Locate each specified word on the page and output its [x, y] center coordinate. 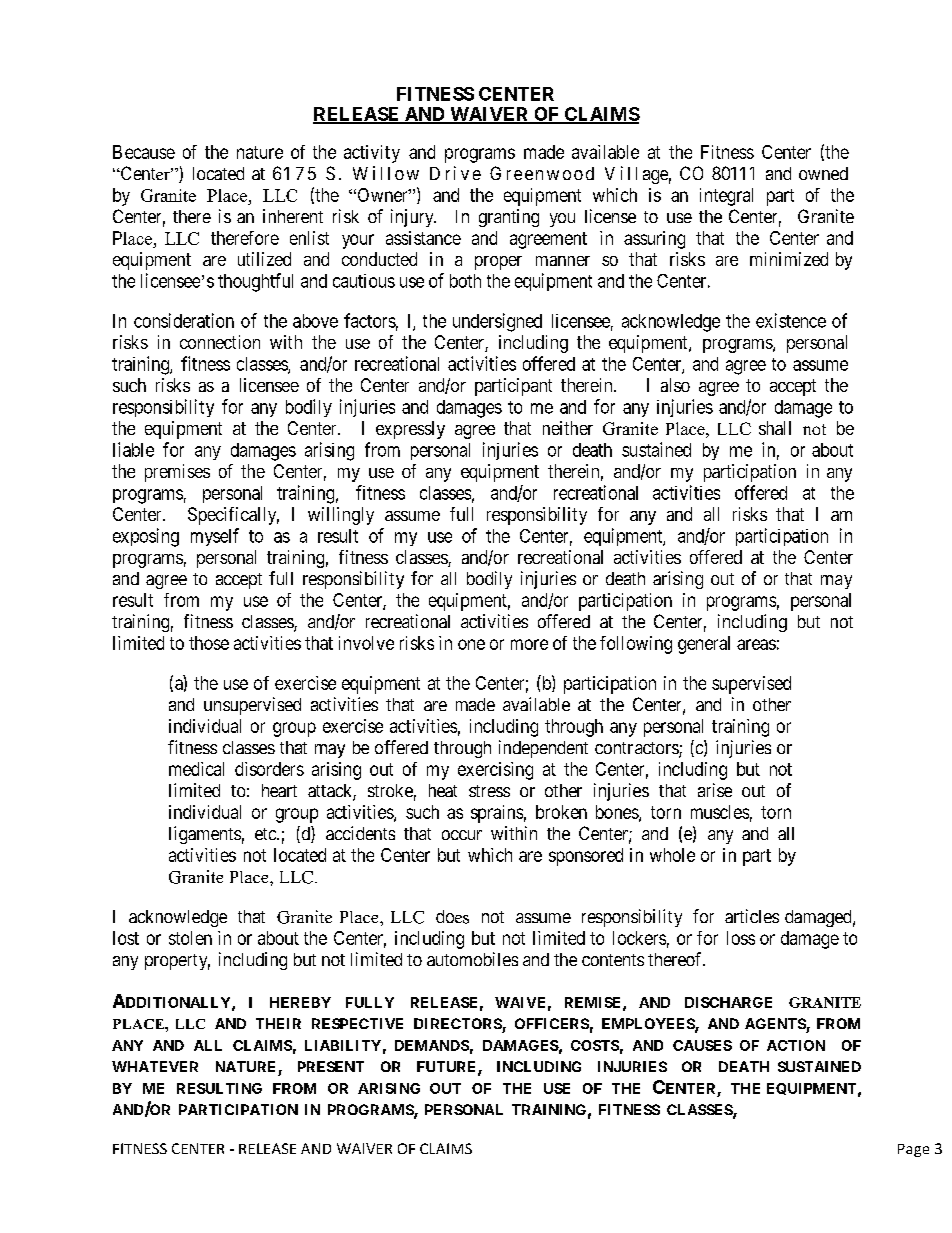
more [529, 644]
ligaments [205, 835]
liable [133, 449]
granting [509, 218]
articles [752, 916]
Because [144, 152]
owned [823, 173]
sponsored [586, 857]
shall [775, 428]
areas [756, 644]
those [209, 643]
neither [568, 428]
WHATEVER [155, 1066]
